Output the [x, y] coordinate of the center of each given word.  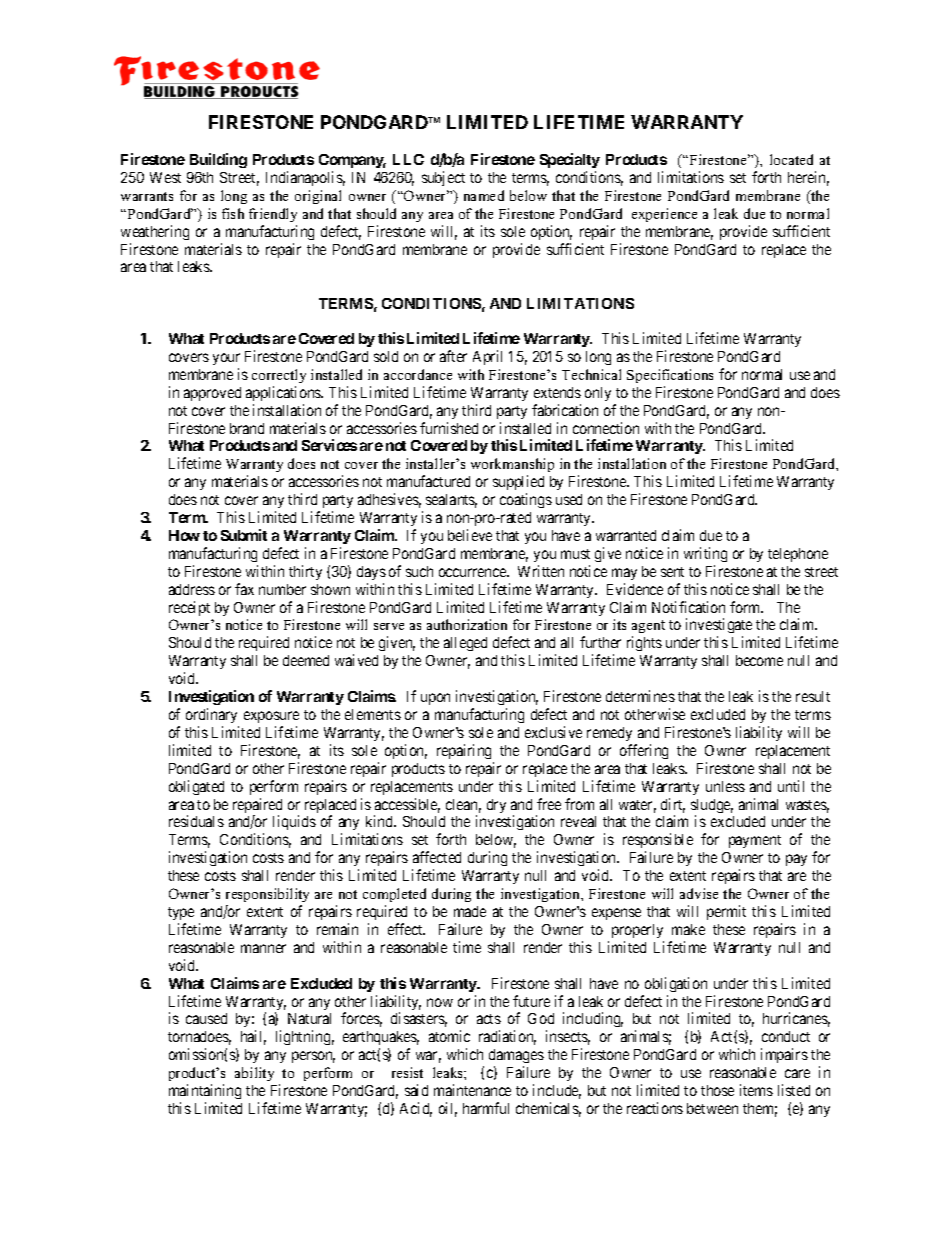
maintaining [205, 1091]
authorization [467, 624]
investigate [719, 627]
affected [437, 857]
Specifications [670, 376]
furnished [449, 428]
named [484, 195]
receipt [189, 608]
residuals [196, 821]
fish [233, 213]
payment [755, 841]
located [791, 159]
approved [212, 394]
